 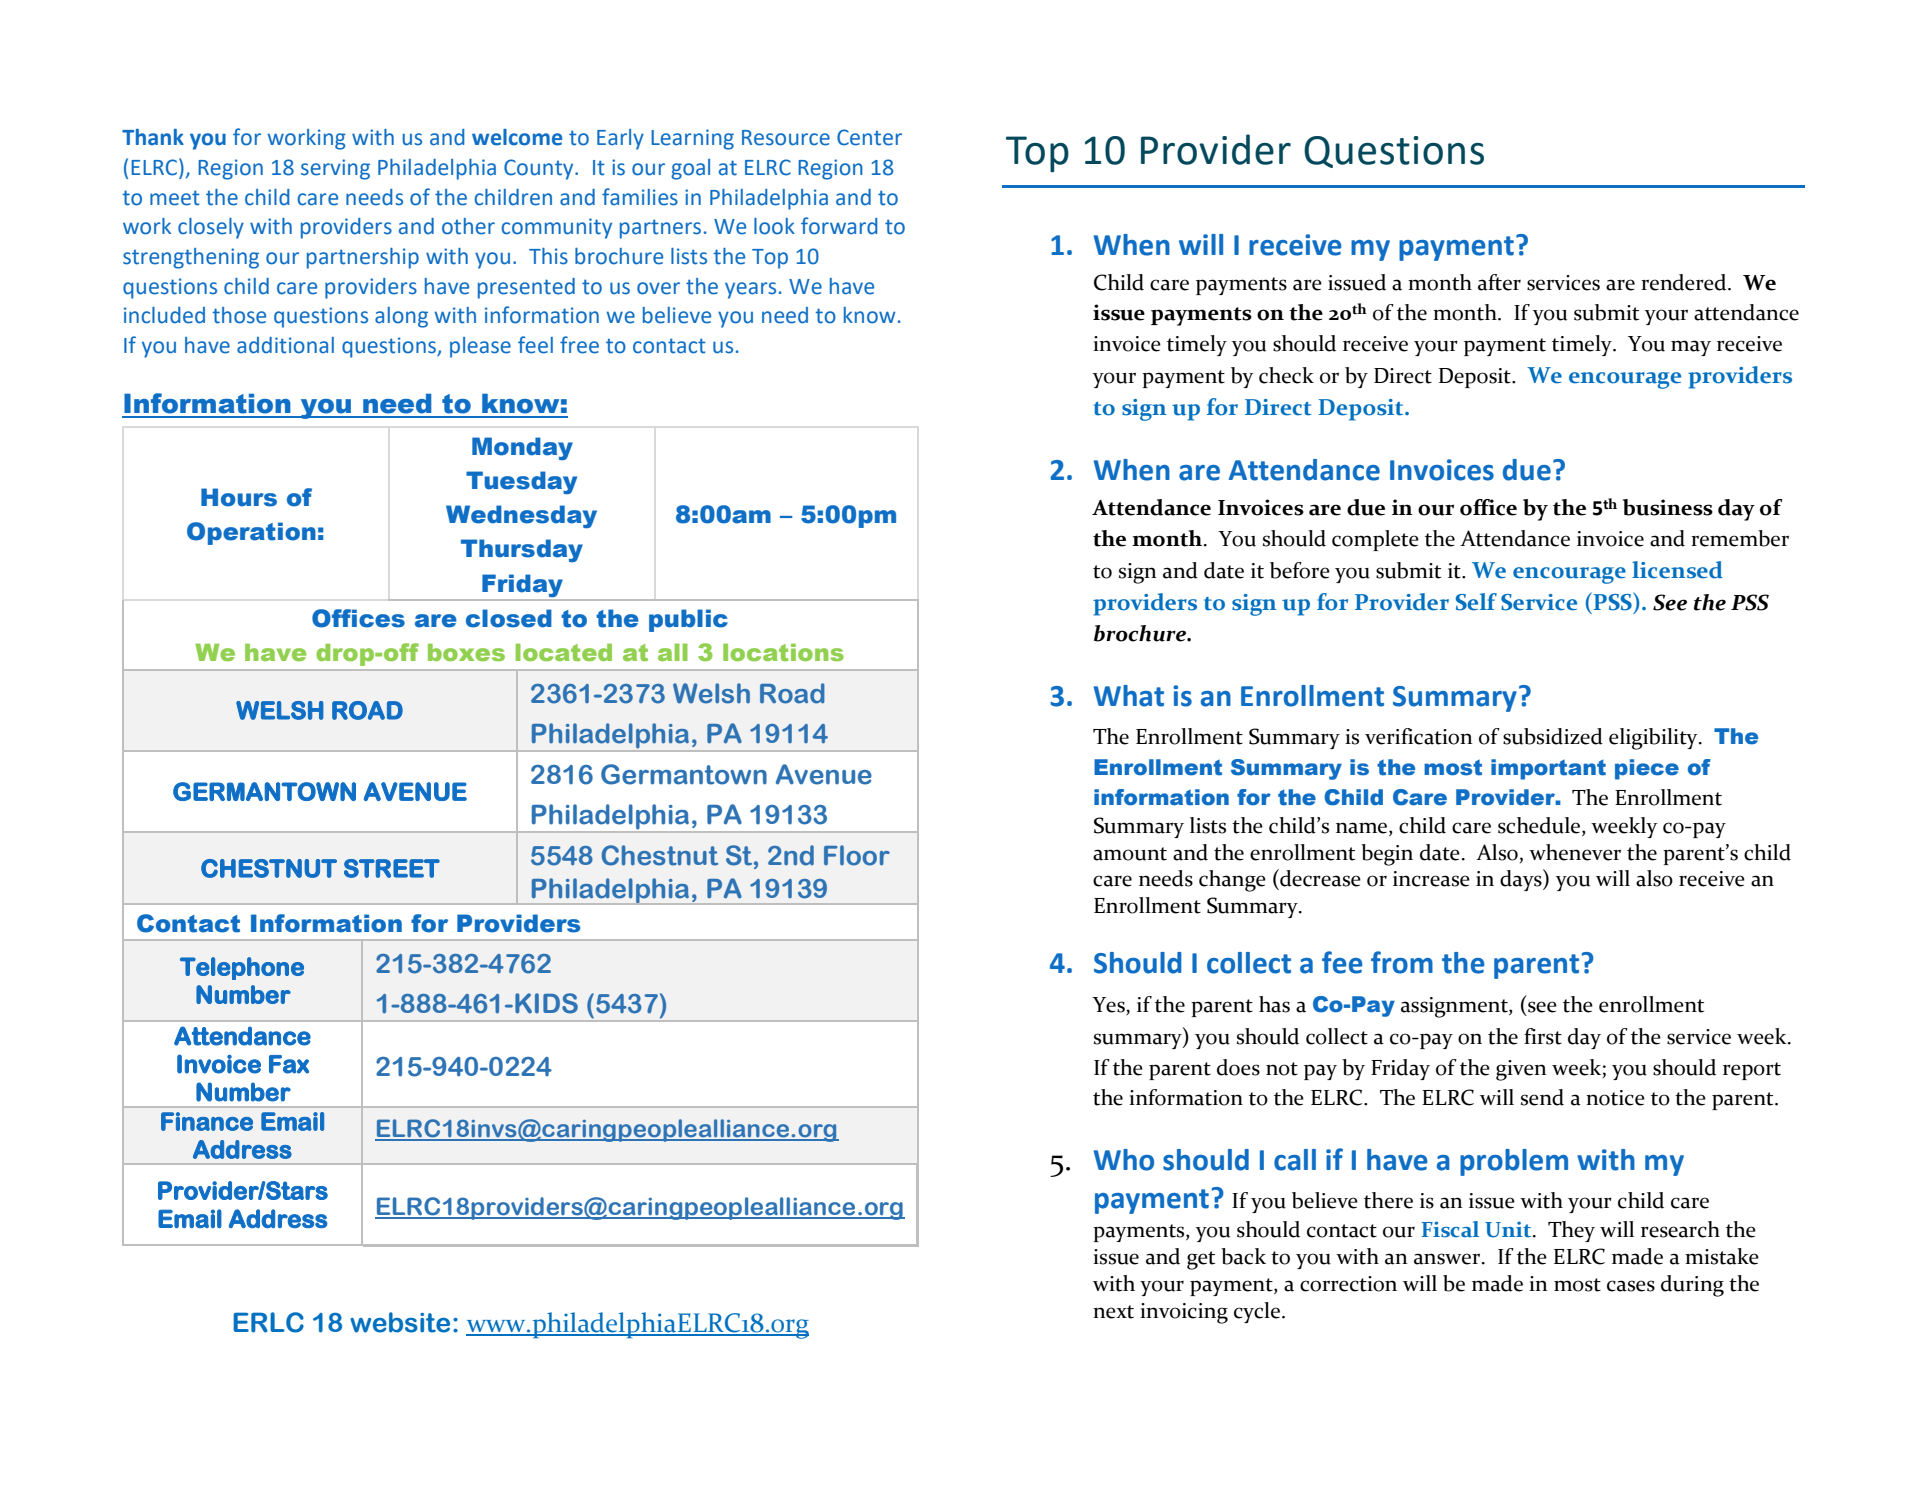 What do you see at coordinates (466, 652) in the document?
I see `boxes` at bounding box center [466, 652].
